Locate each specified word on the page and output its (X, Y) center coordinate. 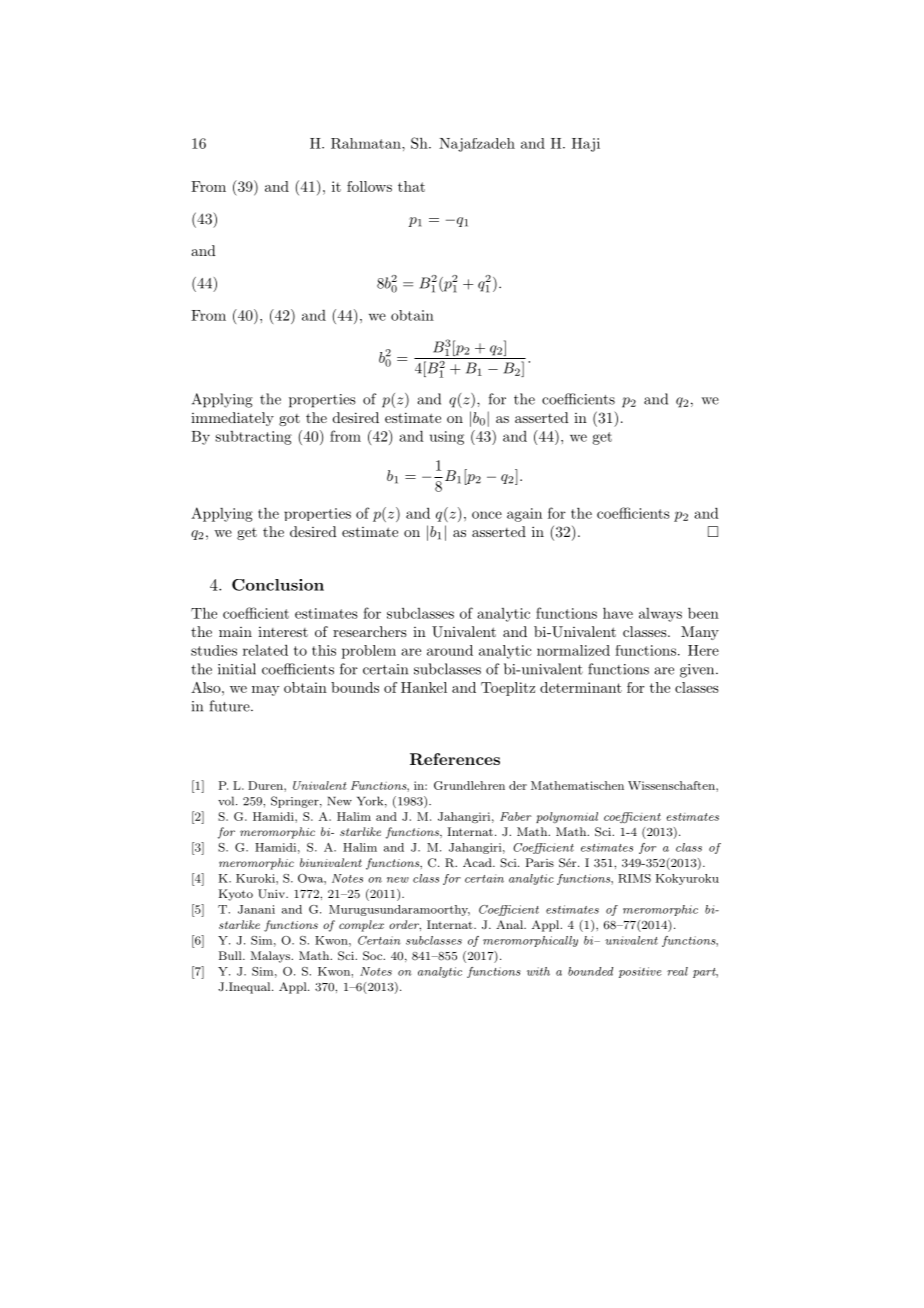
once (487, 515)
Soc (374, 956)
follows (369, 186)
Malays (271, 957)
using (447, 438)
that (411, 186)
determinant (581, 687)
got (289, 420)
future (230, 706)
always (660, 615)
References (455, 759)
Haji (586, 145)
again (524, 515)
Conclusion (278, 585)
